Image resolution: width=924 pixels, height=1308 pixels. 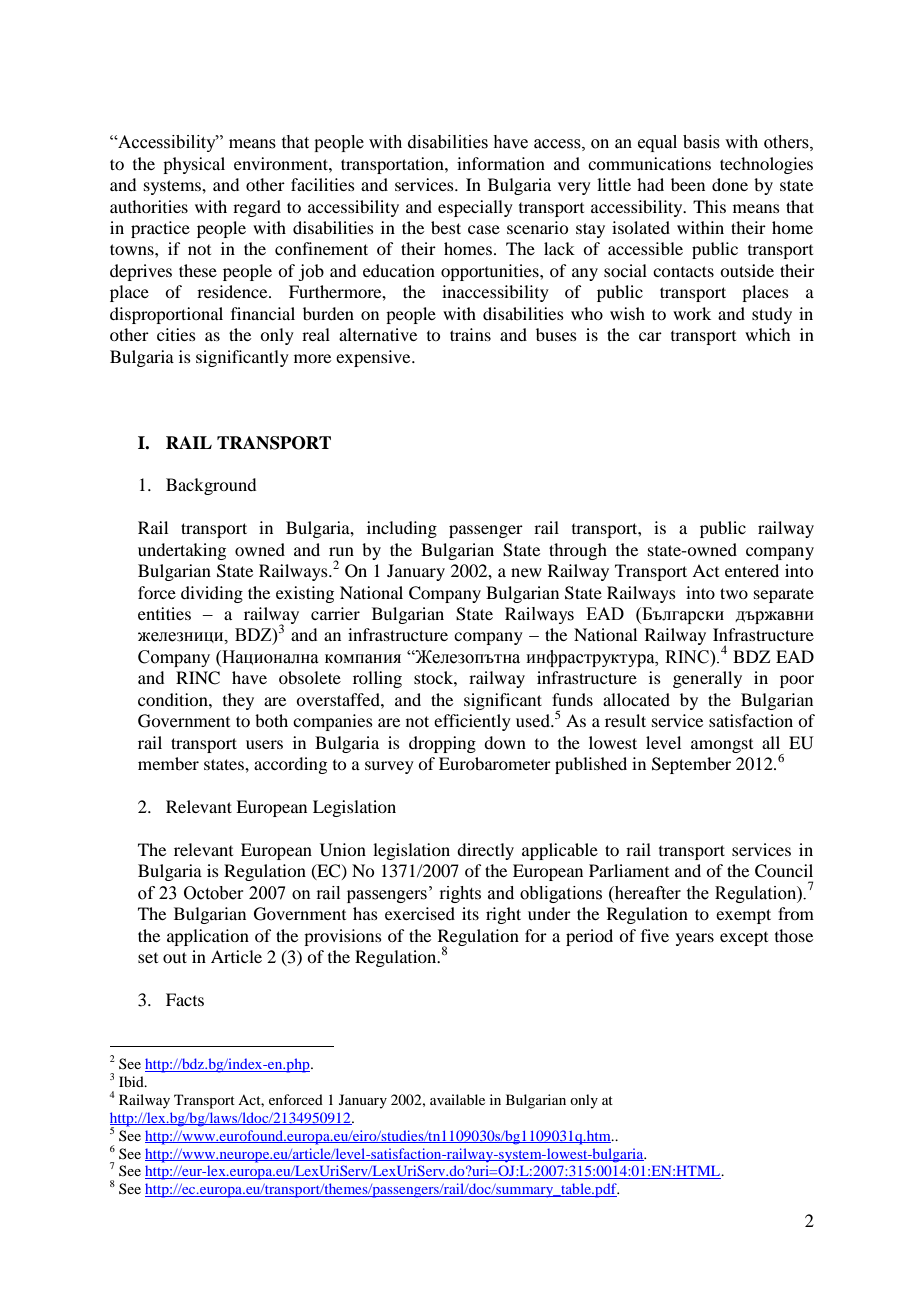 I want to click on physical, so click(x=194, y=165).
